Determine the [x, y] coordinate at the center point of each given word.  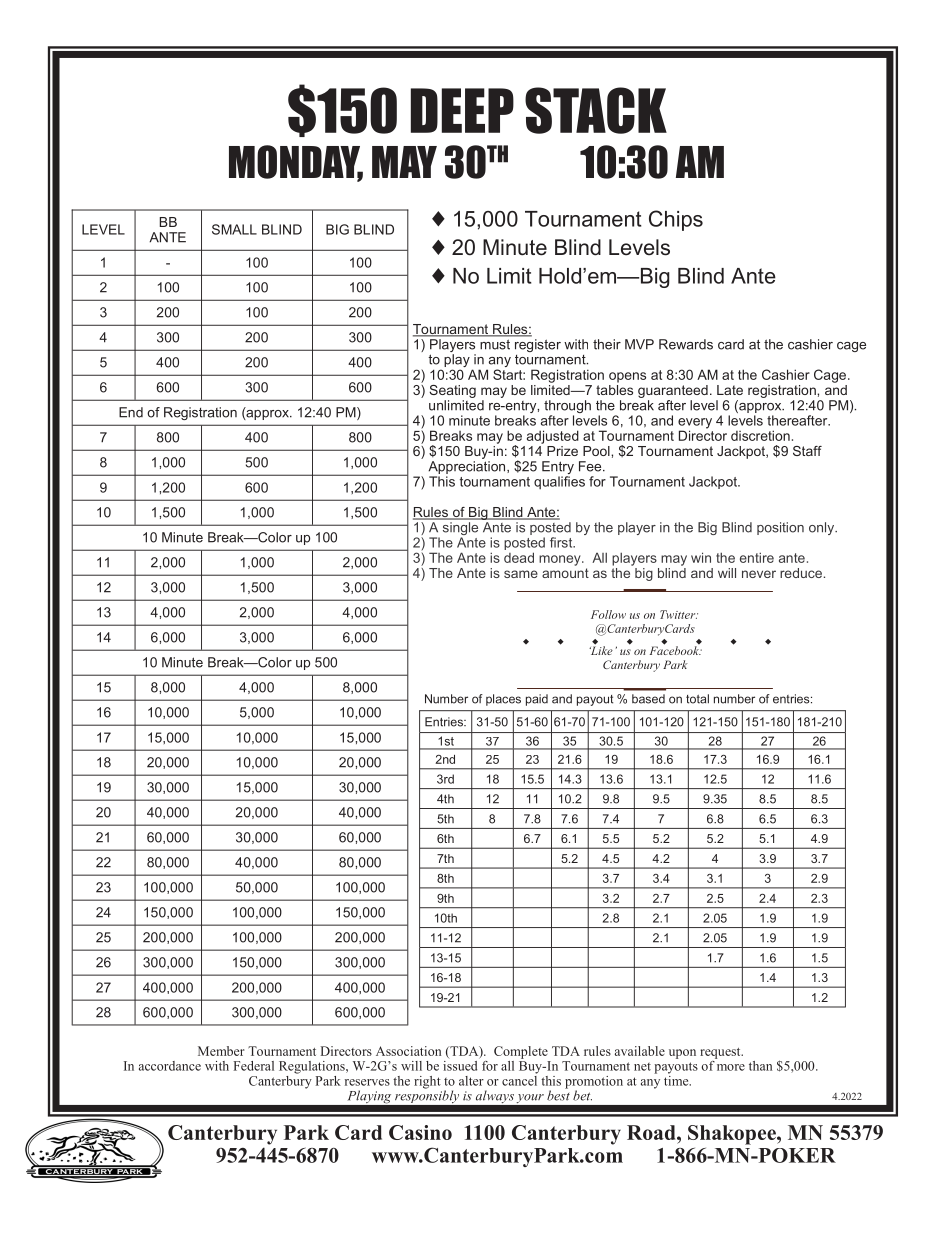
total [697, 699]
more [731, 1067]
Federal [253, 1066]
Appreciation [468, 469]
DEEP [462, 110]
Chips [676, 220]
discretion [760, 435]
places [503, 700]
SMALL [234, 229]
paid [537, 700]
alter [471, 1081]
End [131, 412]
